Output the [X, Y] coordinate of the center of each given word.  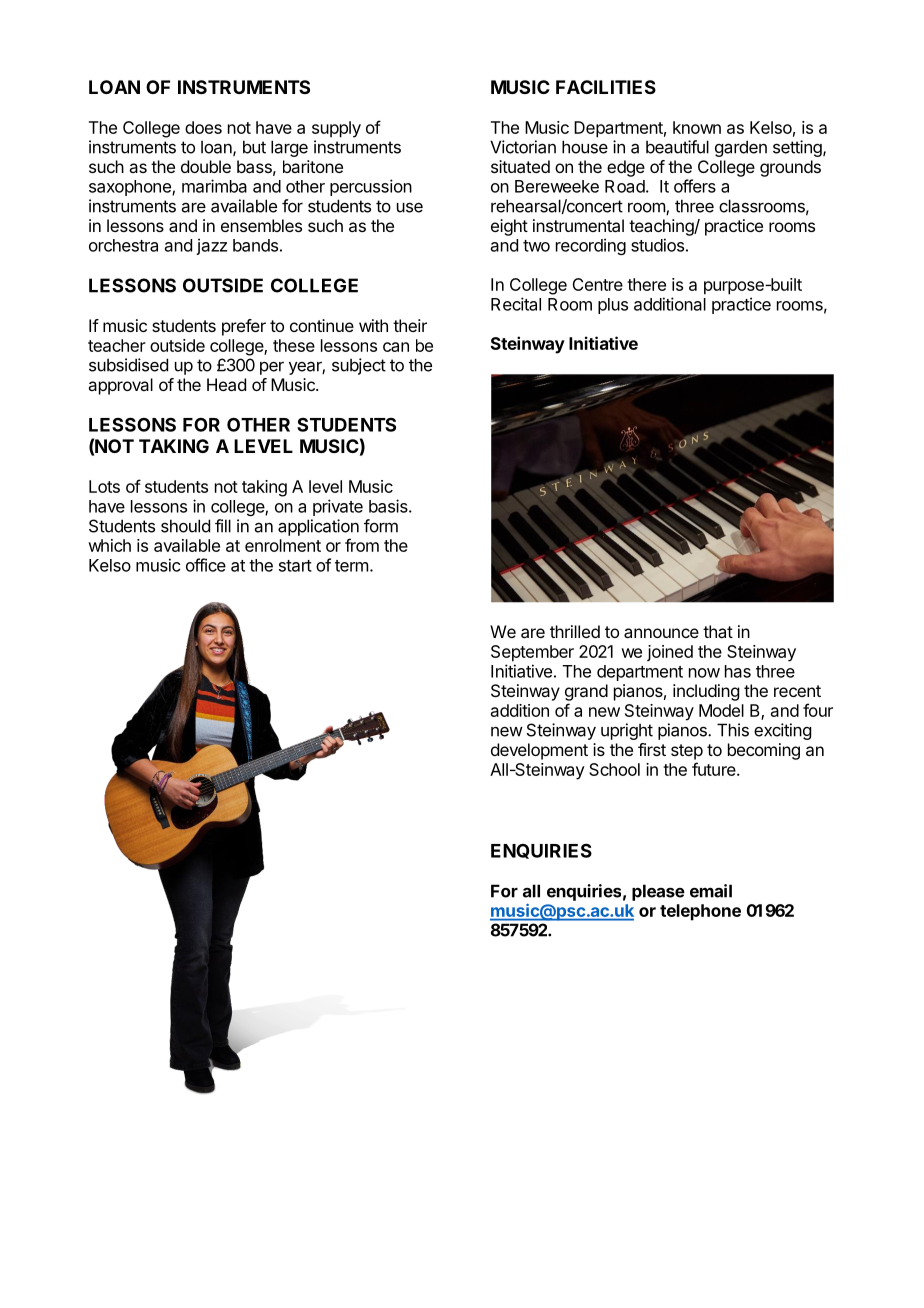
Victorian [523, 147]
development [539, 751]
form [381, 526]
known [697, 127]
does [203, 127]
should [185, 526]
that [718, 631]
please [658, 892]
